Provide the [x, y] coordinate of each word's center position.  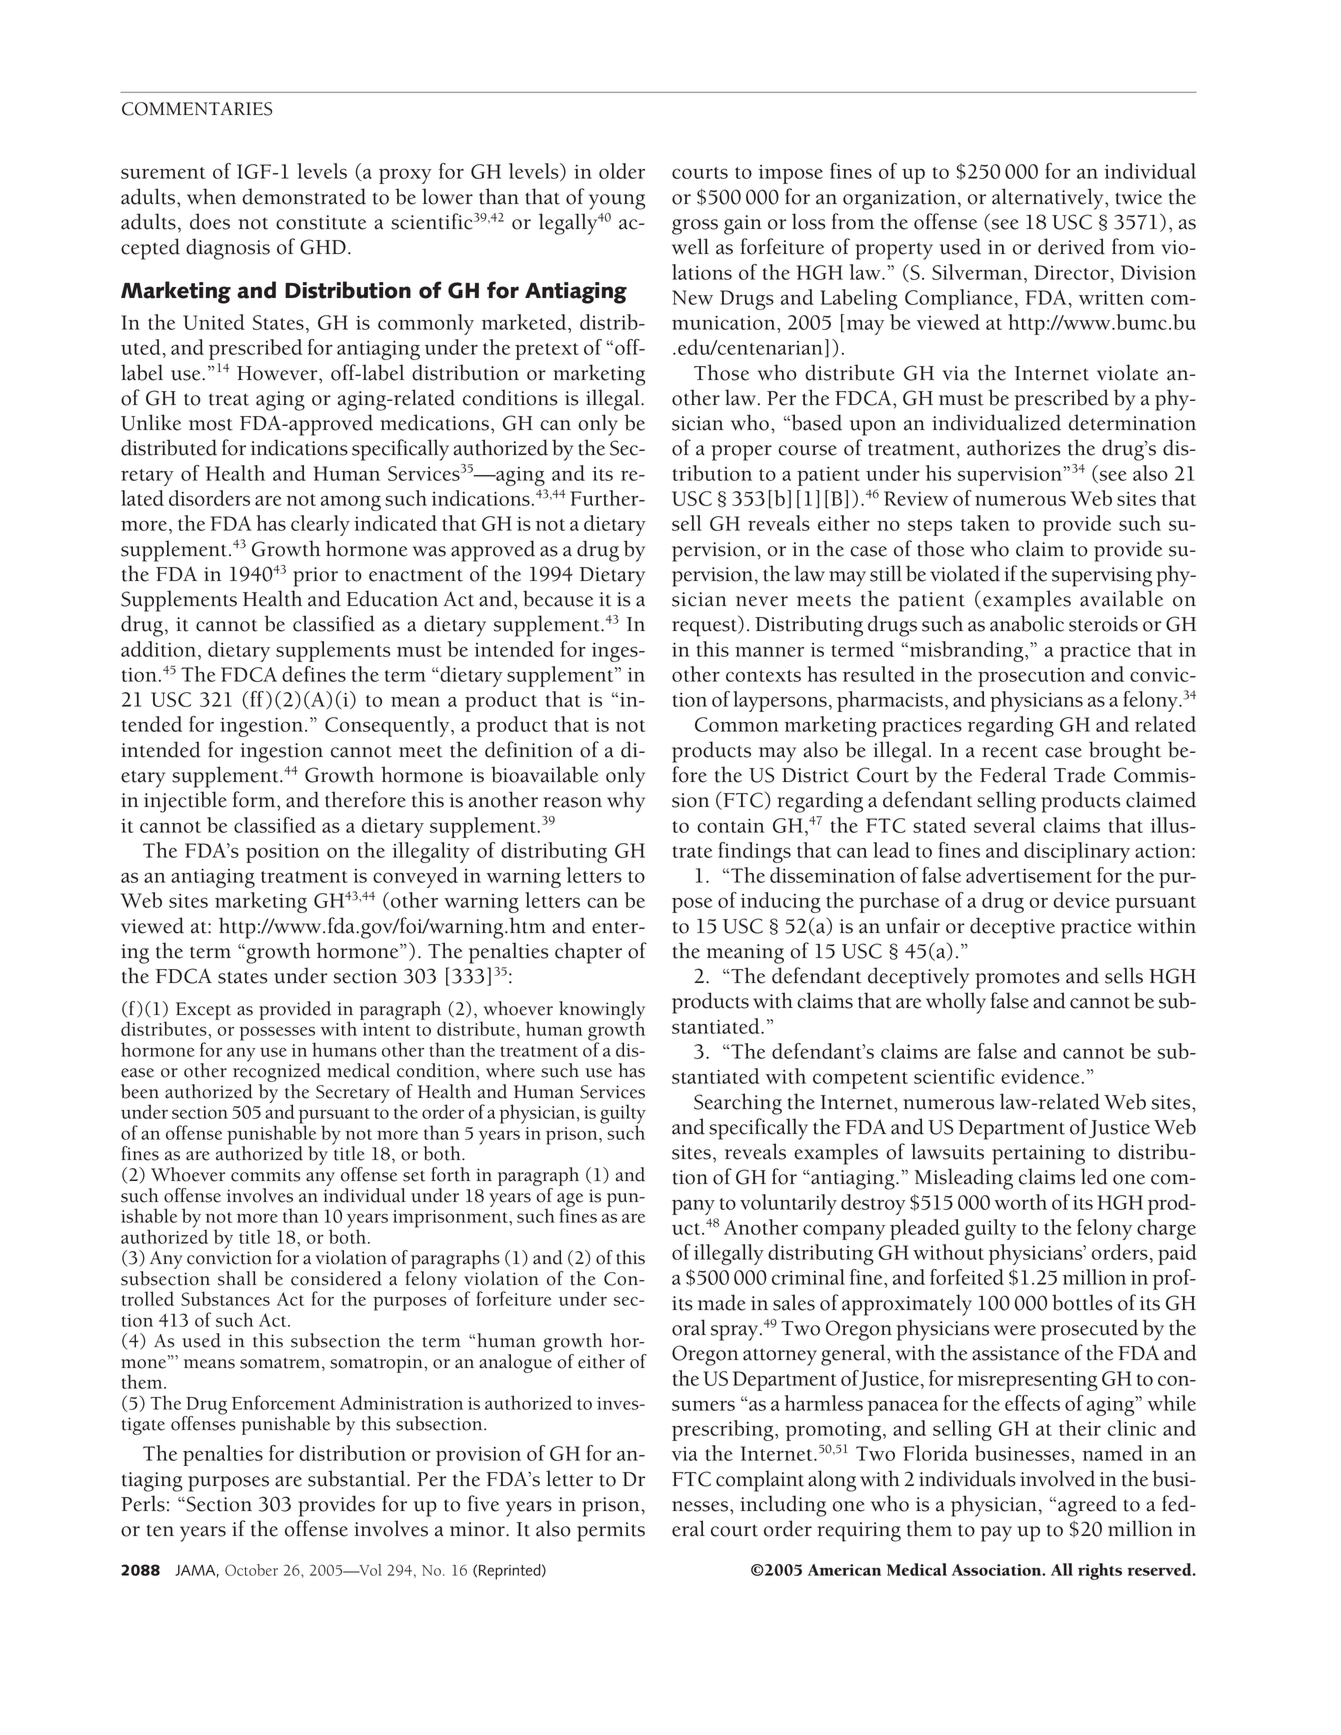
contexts [763, 676]
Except [203, 1011]
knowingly [602, 1011]
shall [237, 1278]
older [622, 171]
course [807, 450]
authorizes [1014, 447]
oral [689, 1327]
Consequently [388, 726]
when [211, 196]
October [251, 1570]
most [211, 424]
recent [1010, 751]
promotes [1018, 980]
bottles [1082, 1302]
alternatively [1049, 199]
